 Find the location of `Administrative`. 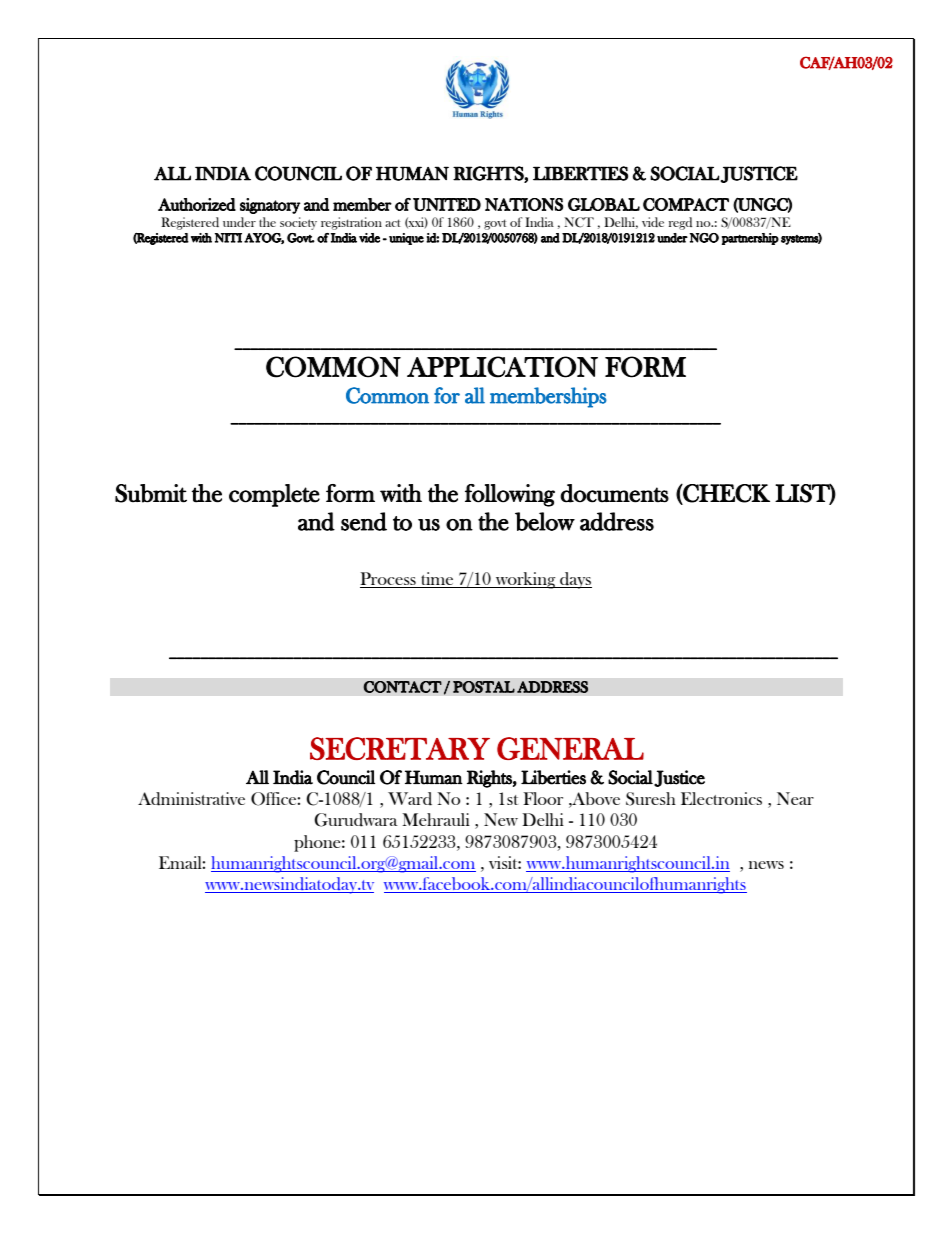

Administrative is located at coordinates (191, 799).
